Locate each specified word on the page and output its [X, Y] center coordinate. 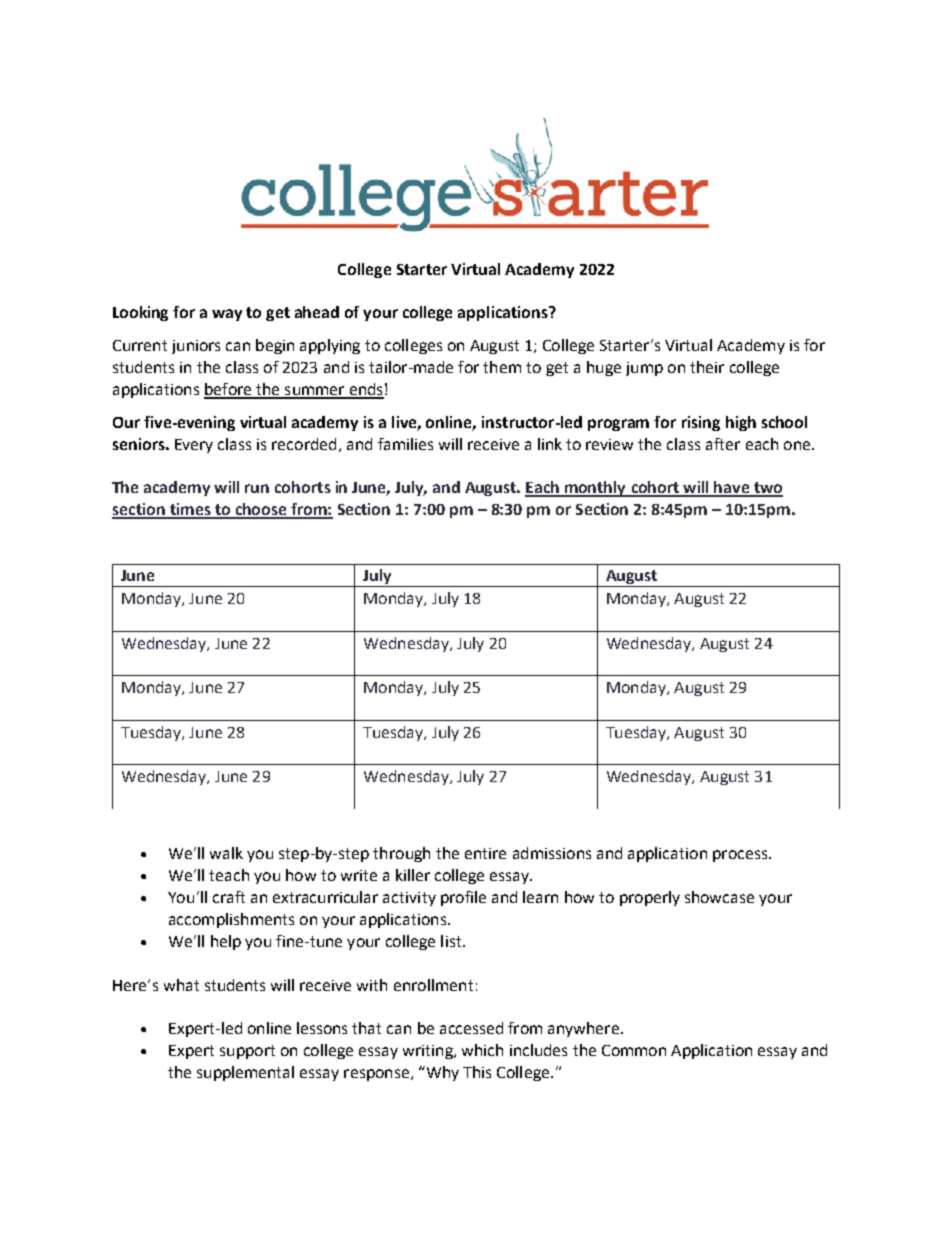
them [502, 367]
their [707, 367]
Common [634, 1050]
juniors [196, 347]
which [482, 1050]
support [247, 1052]
